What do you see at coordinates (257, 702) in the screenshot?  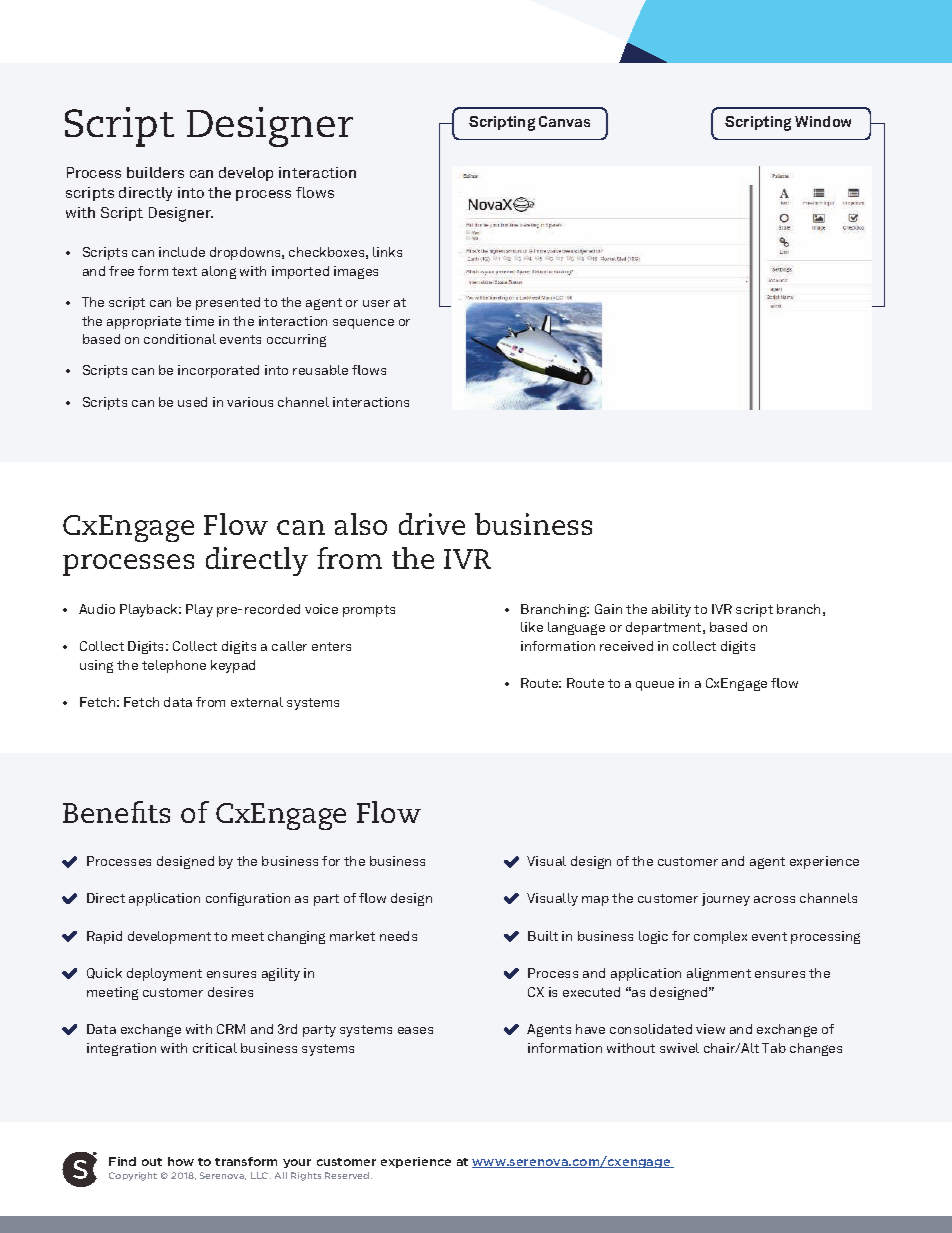 I see `external` at bounding box center [257, 702].
